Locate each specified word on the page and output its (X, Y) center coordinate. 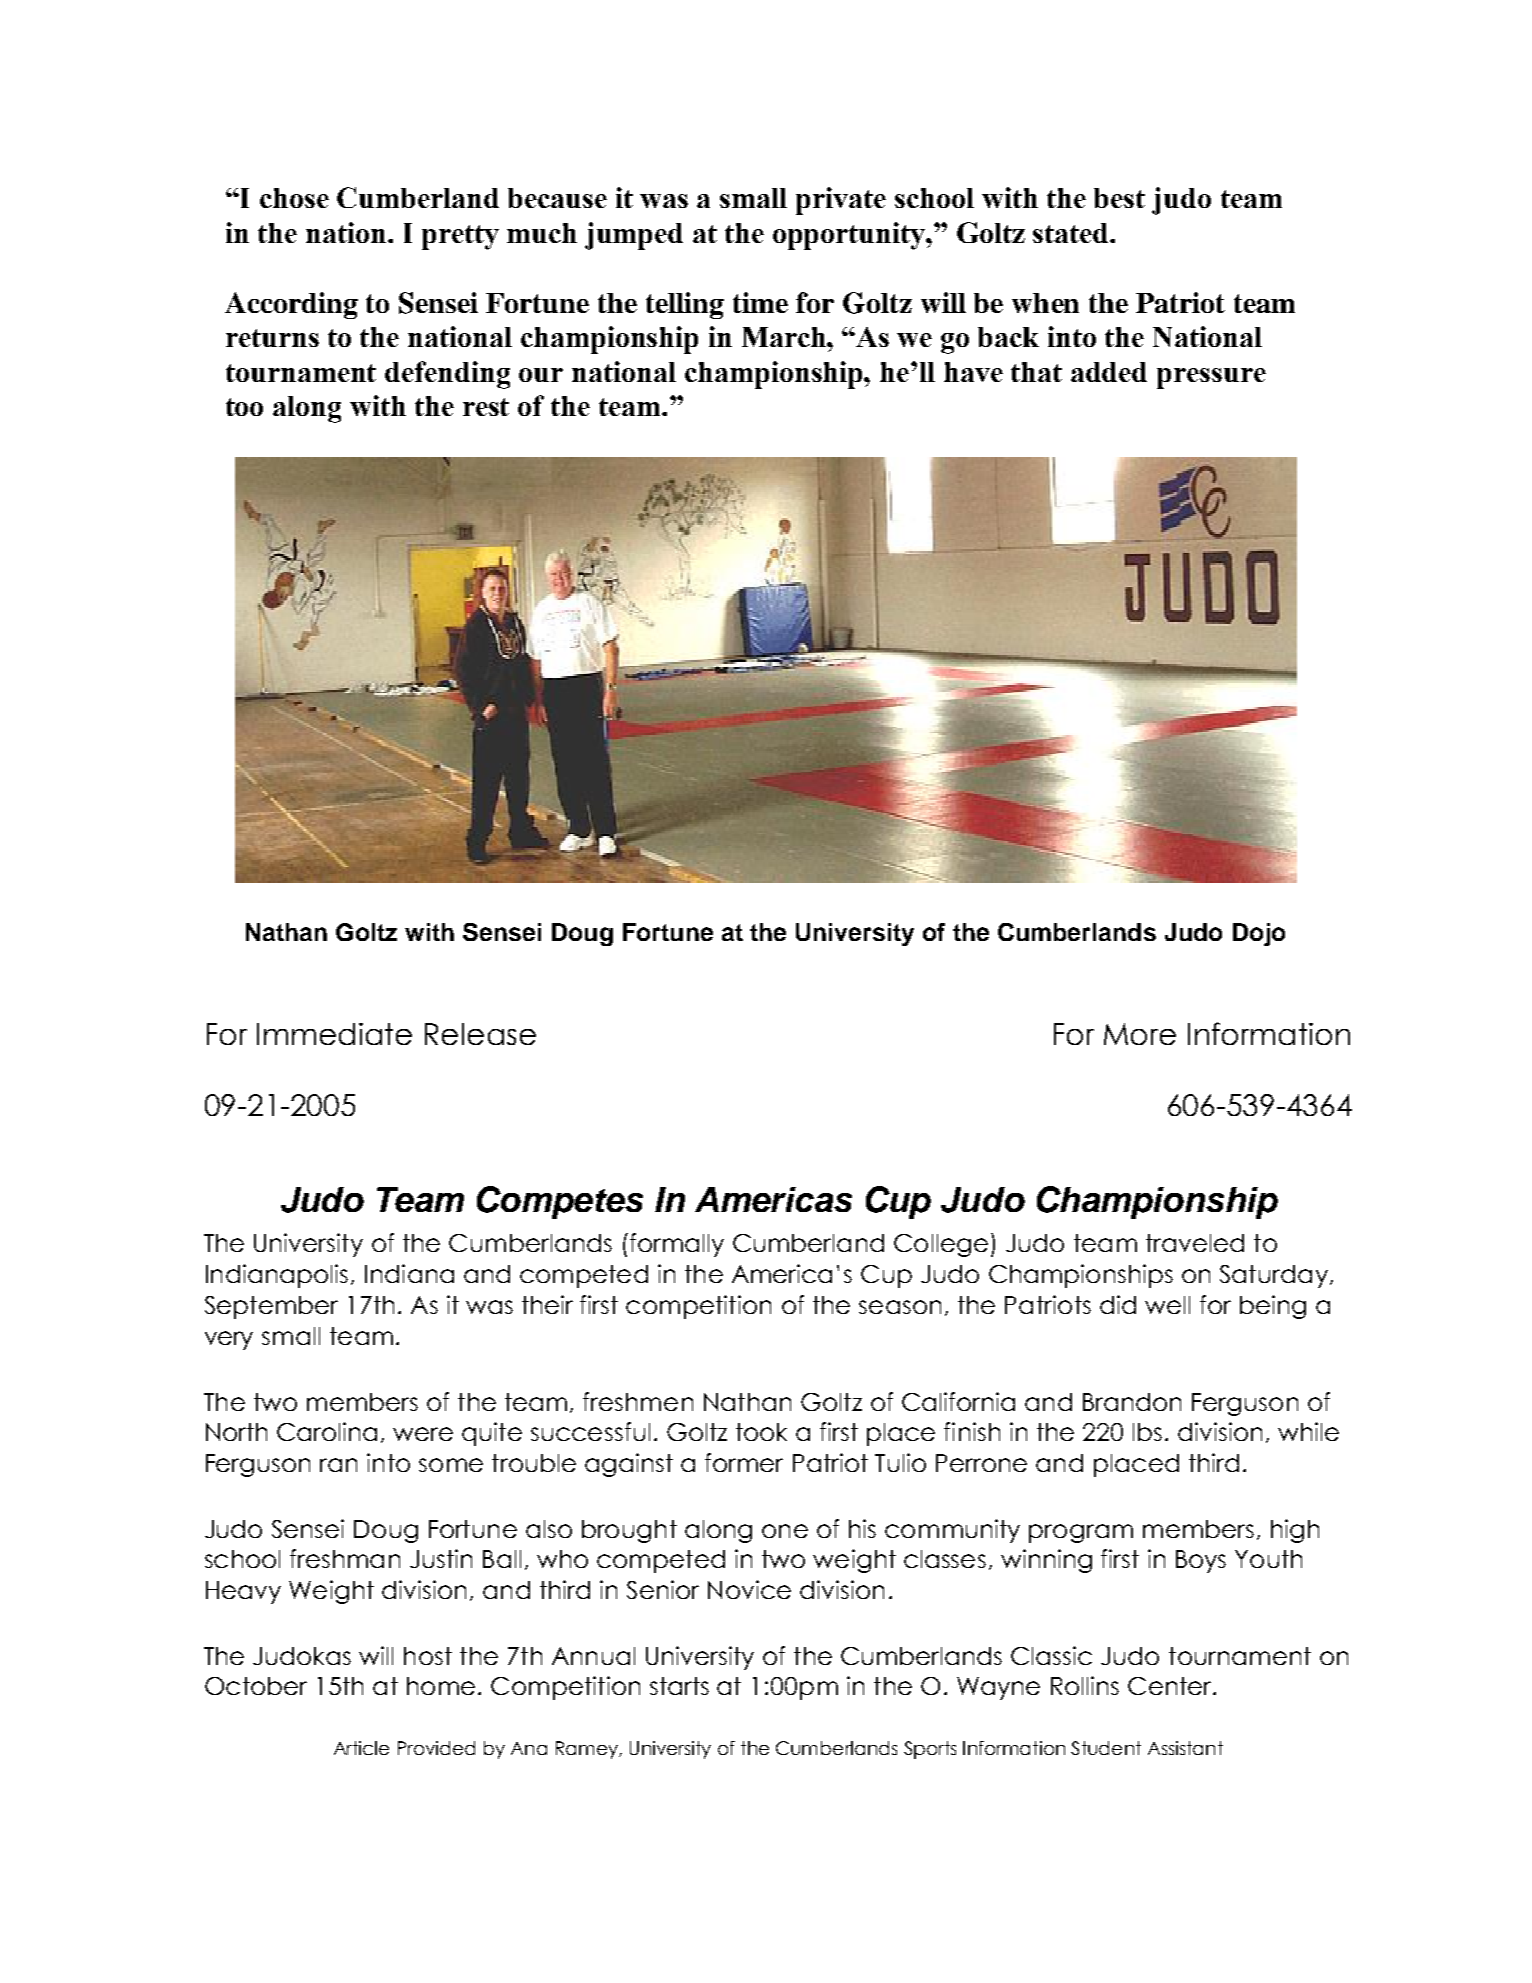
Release (480, 1034)
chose (294, 198)
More (1140, 1034)
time (760, 302)
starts (679, 1686)
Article (361, 1748)
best (1119, 198)
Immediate (334, 1034)
